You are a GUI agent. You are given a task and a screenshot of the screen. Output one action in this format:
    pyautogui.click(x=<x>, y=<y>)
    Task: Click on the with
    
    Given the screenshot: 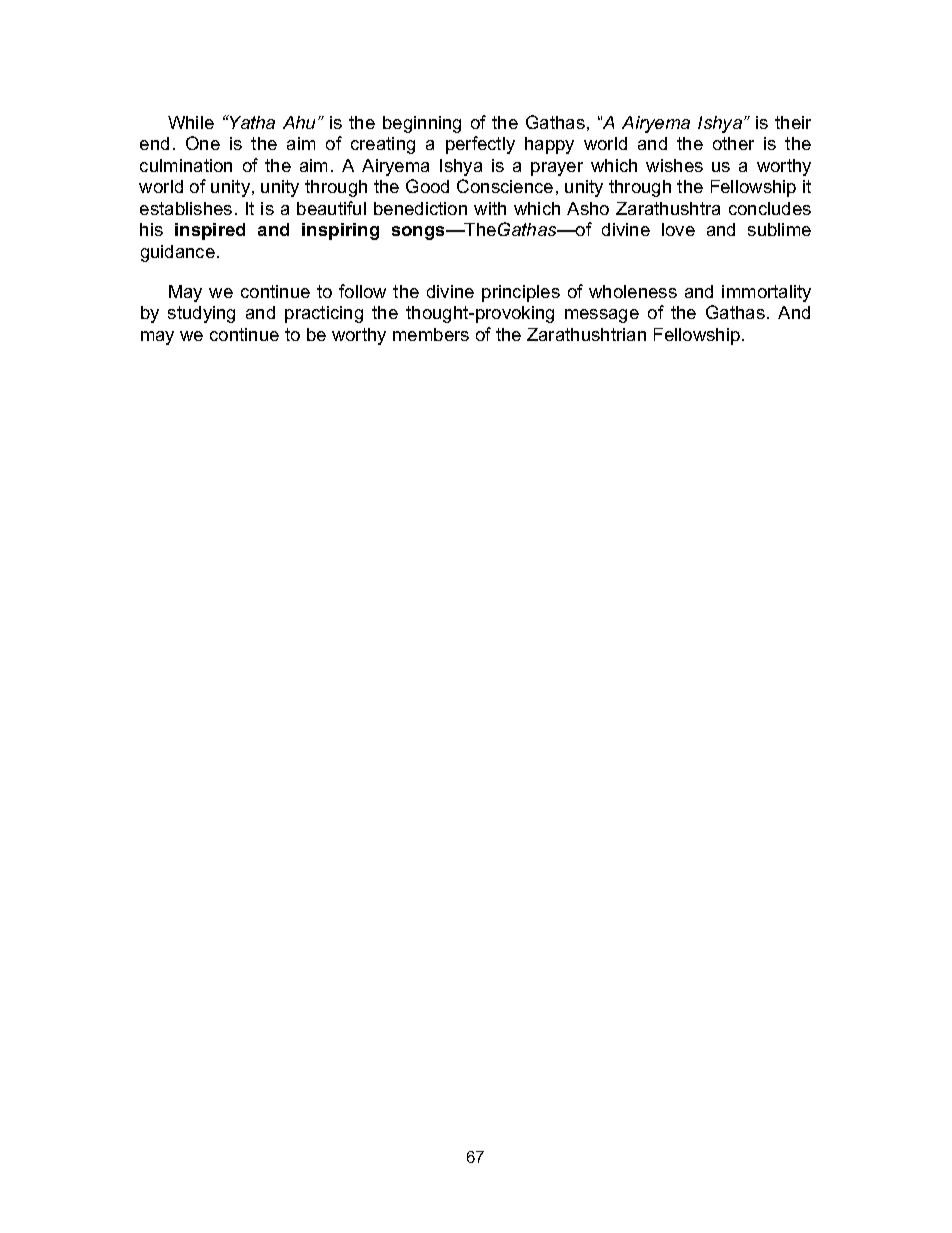 What is the action you would take?
    pyautogui.click(x=490, y=208)
